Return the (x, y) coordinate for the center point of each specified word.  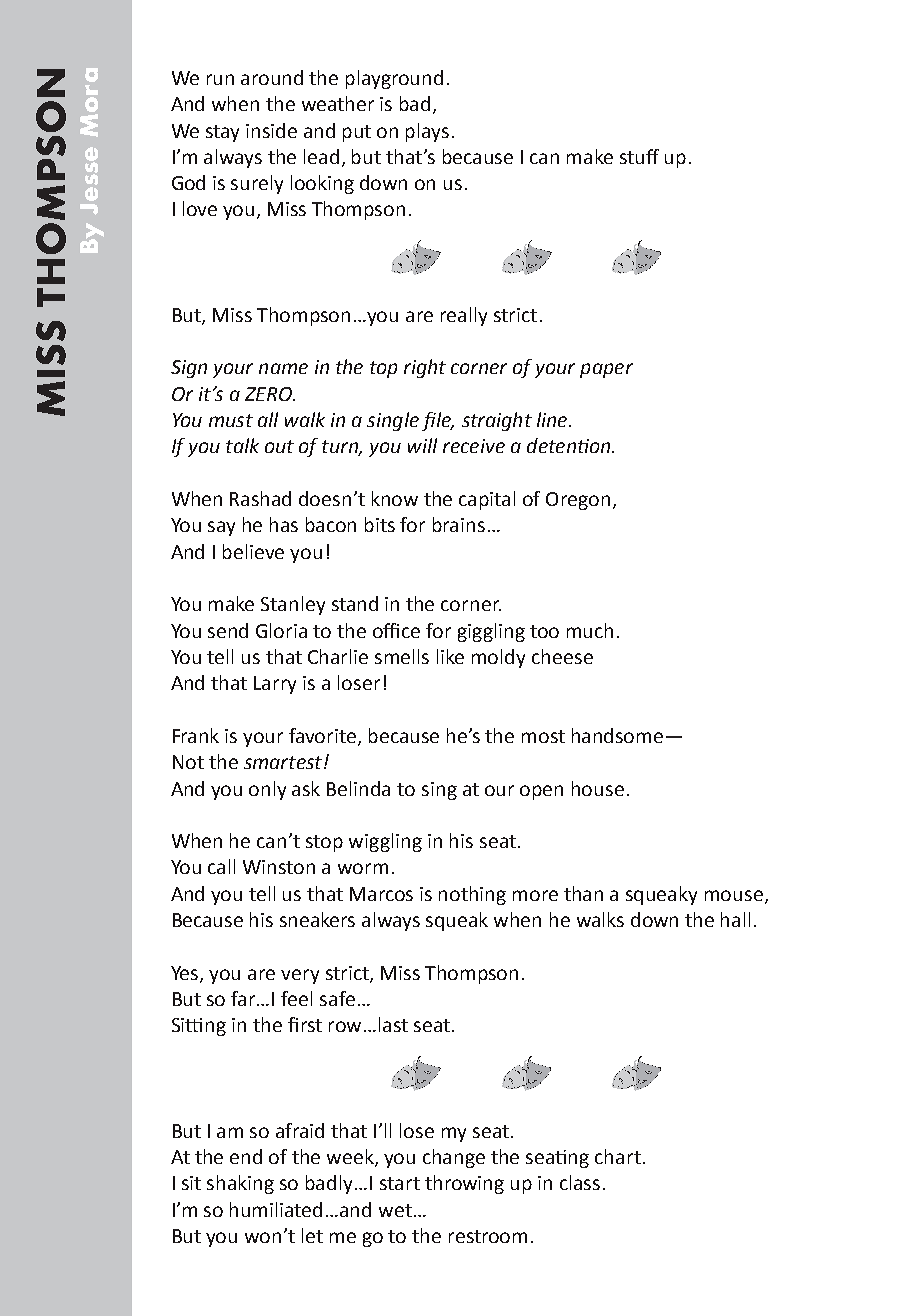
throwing (464, 1184)
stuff (639, 156)
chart (618, 1156)
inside (271, 130)
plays (427, 132)
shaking (240, 1184)
